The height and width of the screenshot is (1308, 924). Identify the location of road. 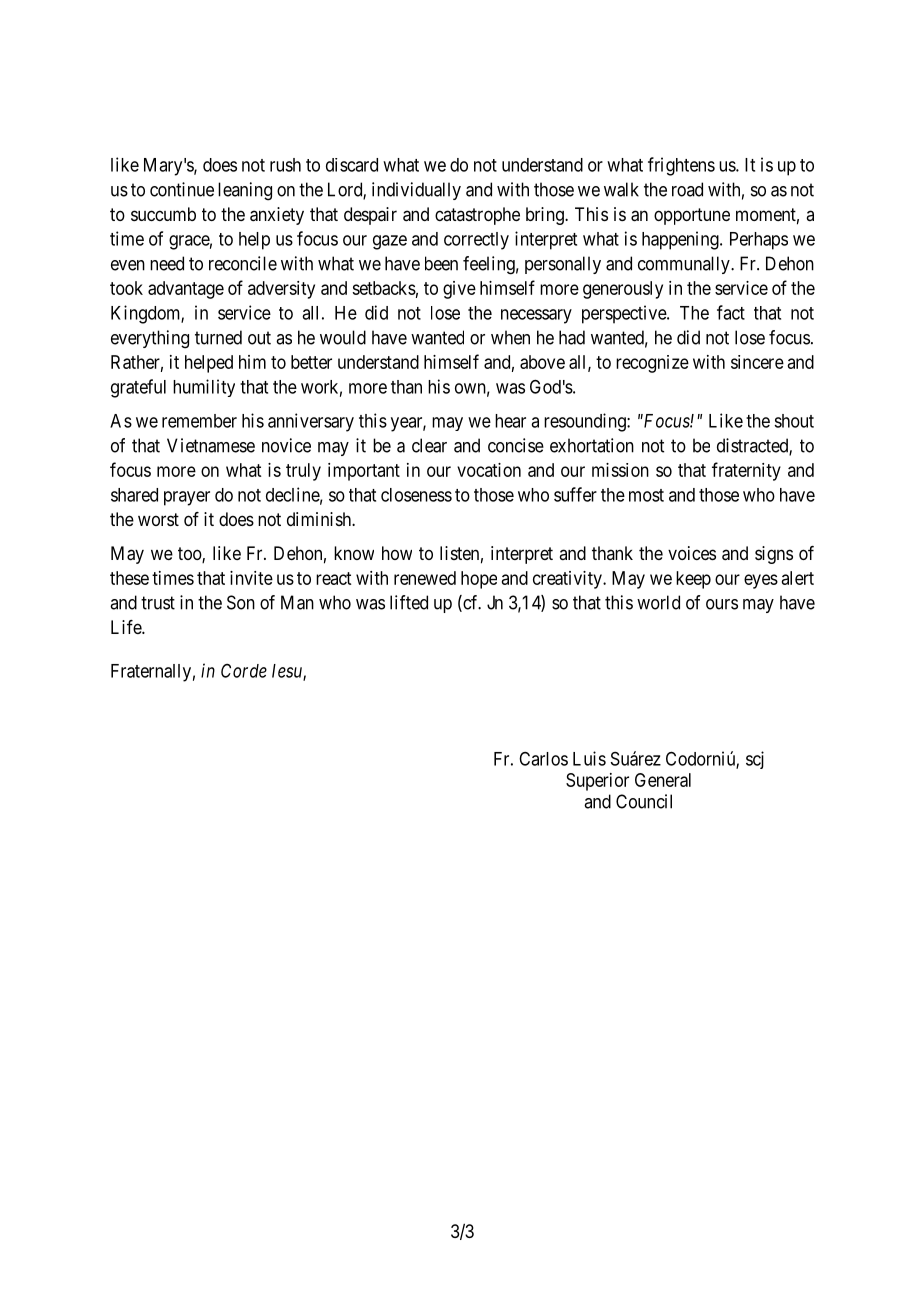
(687, 189).
